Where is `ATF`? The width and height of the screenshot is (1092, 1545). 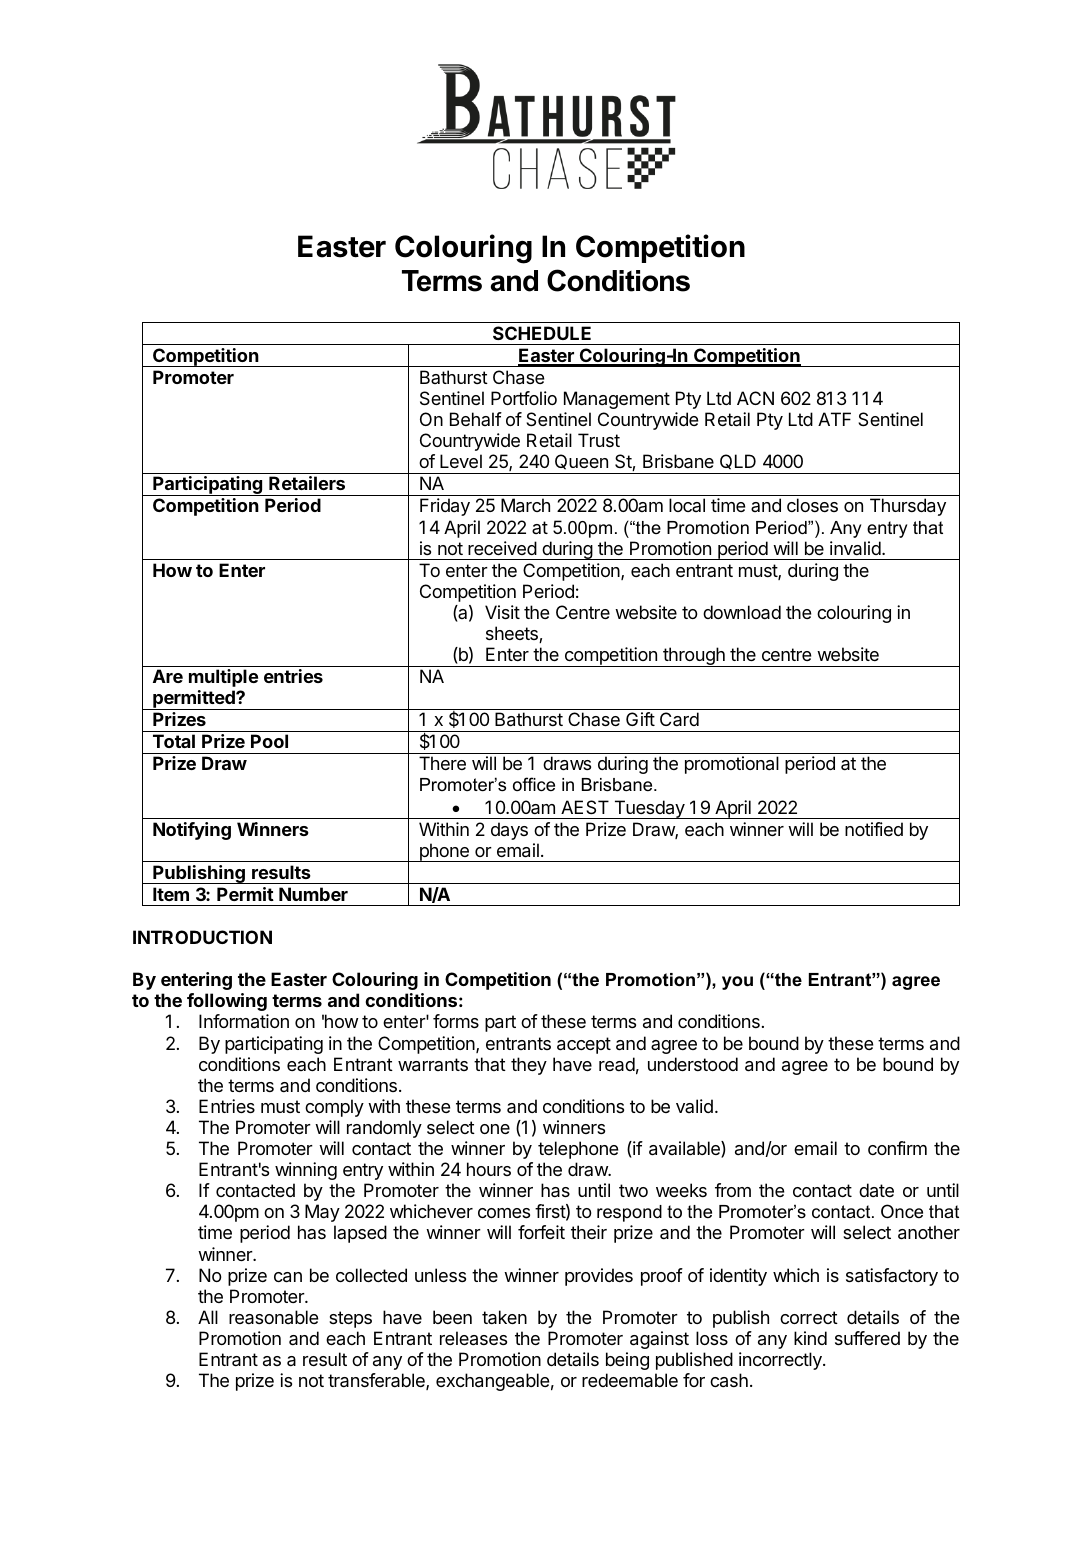
ATF is located at coordinates (834, 419).
